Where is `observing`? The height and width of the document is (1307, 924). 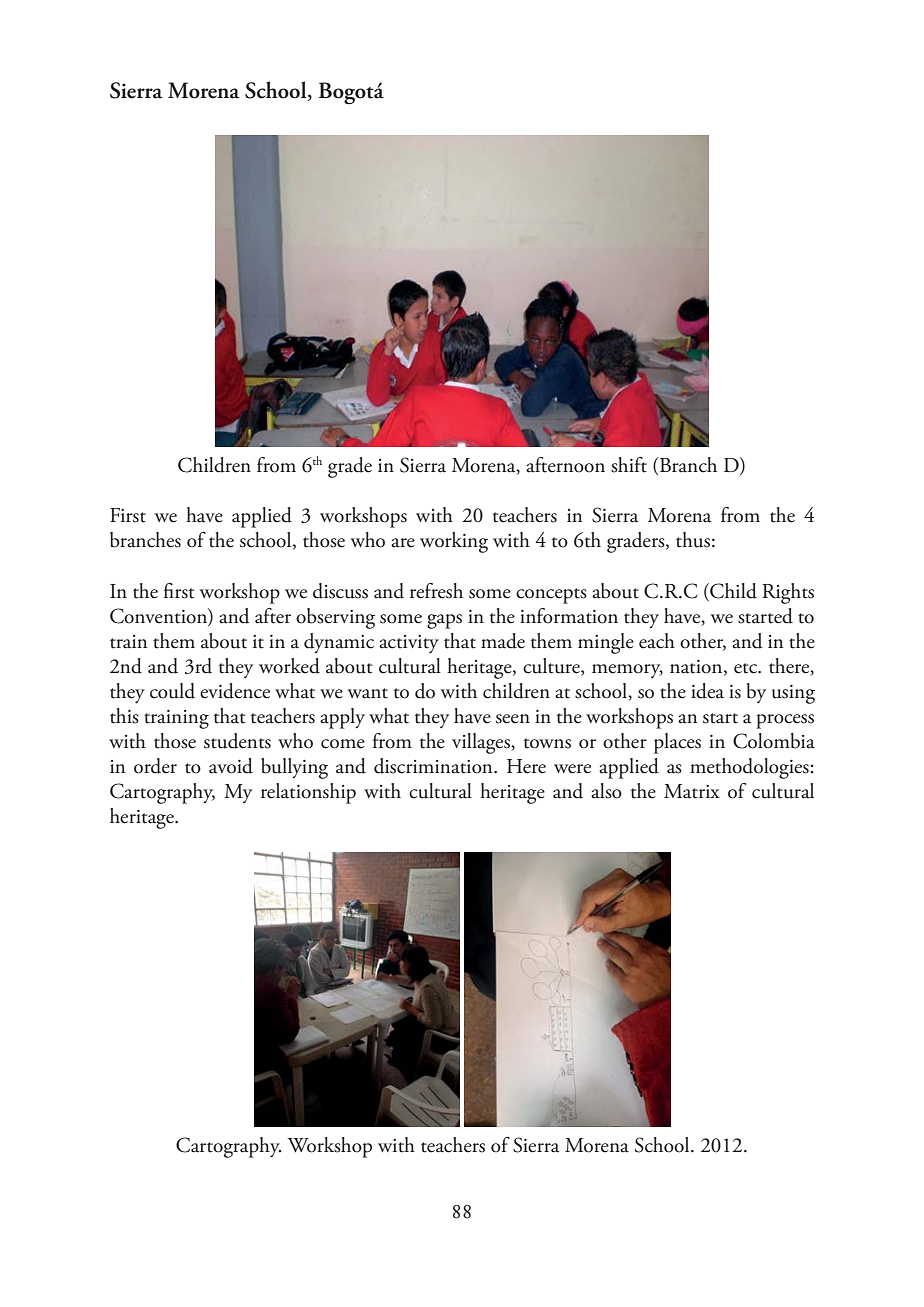
observing is located at coordinates (335, 618).
